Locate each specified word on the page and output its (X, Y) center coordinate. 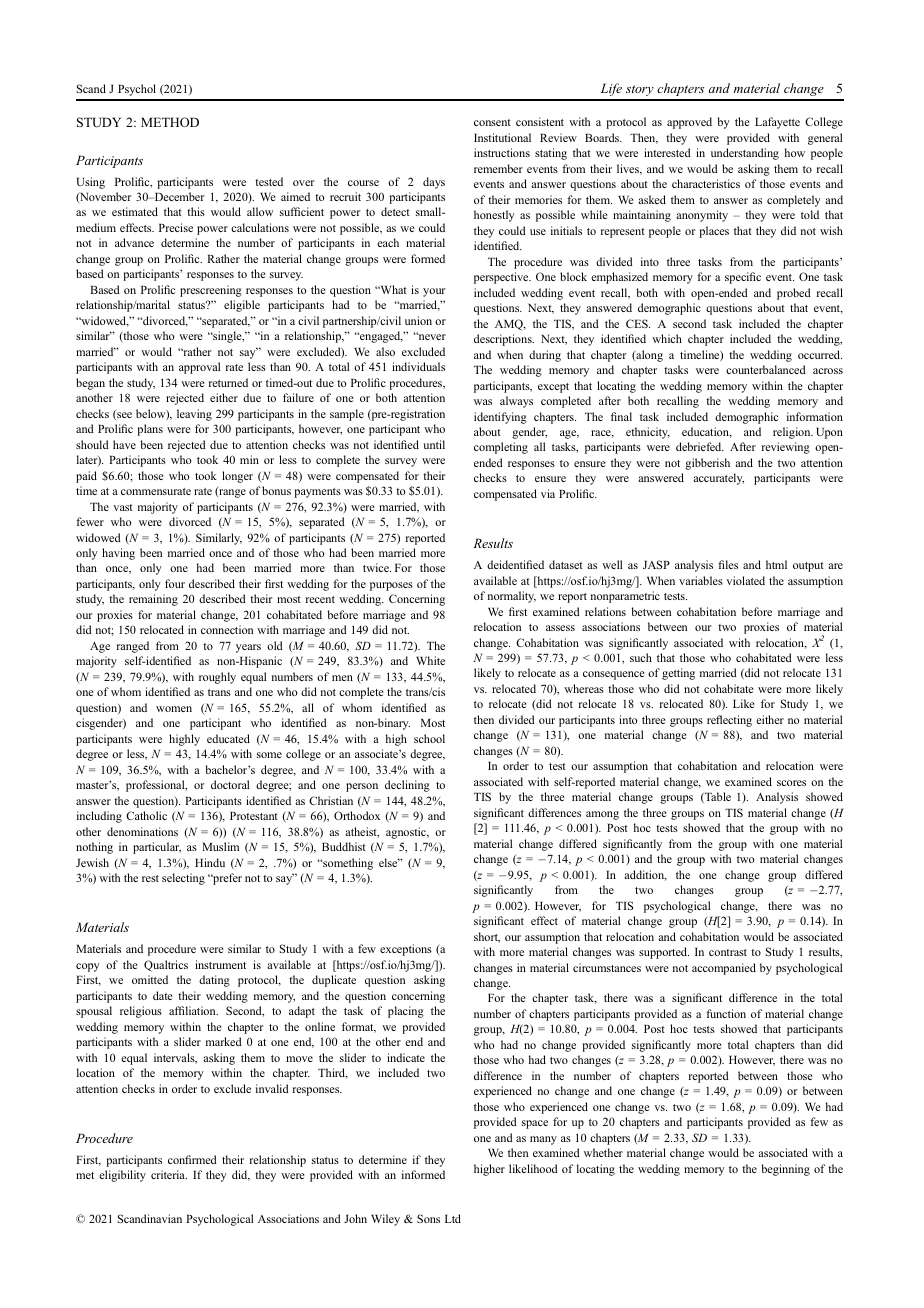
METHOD (170, 122)
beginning (786, 1170)
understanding (745, 154)
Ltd (453, 1218)
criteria (169, 1174)
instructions (502, 152)
